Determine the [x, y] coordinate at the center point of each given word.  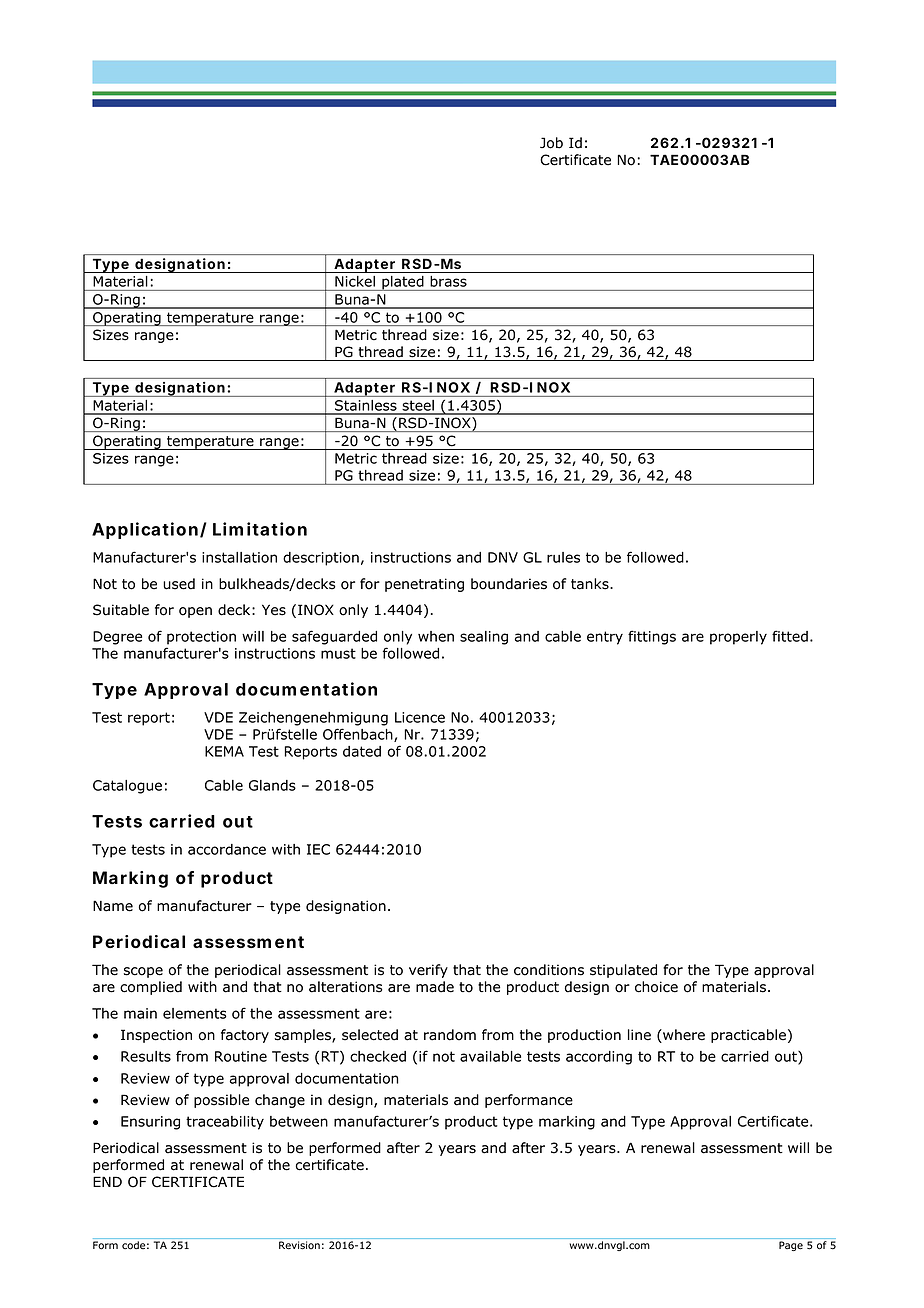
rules [563, 557]
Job [551, 143]
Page [791, 1246]
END [107, 1181]
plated [403, 283]
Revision [299, 1245]
